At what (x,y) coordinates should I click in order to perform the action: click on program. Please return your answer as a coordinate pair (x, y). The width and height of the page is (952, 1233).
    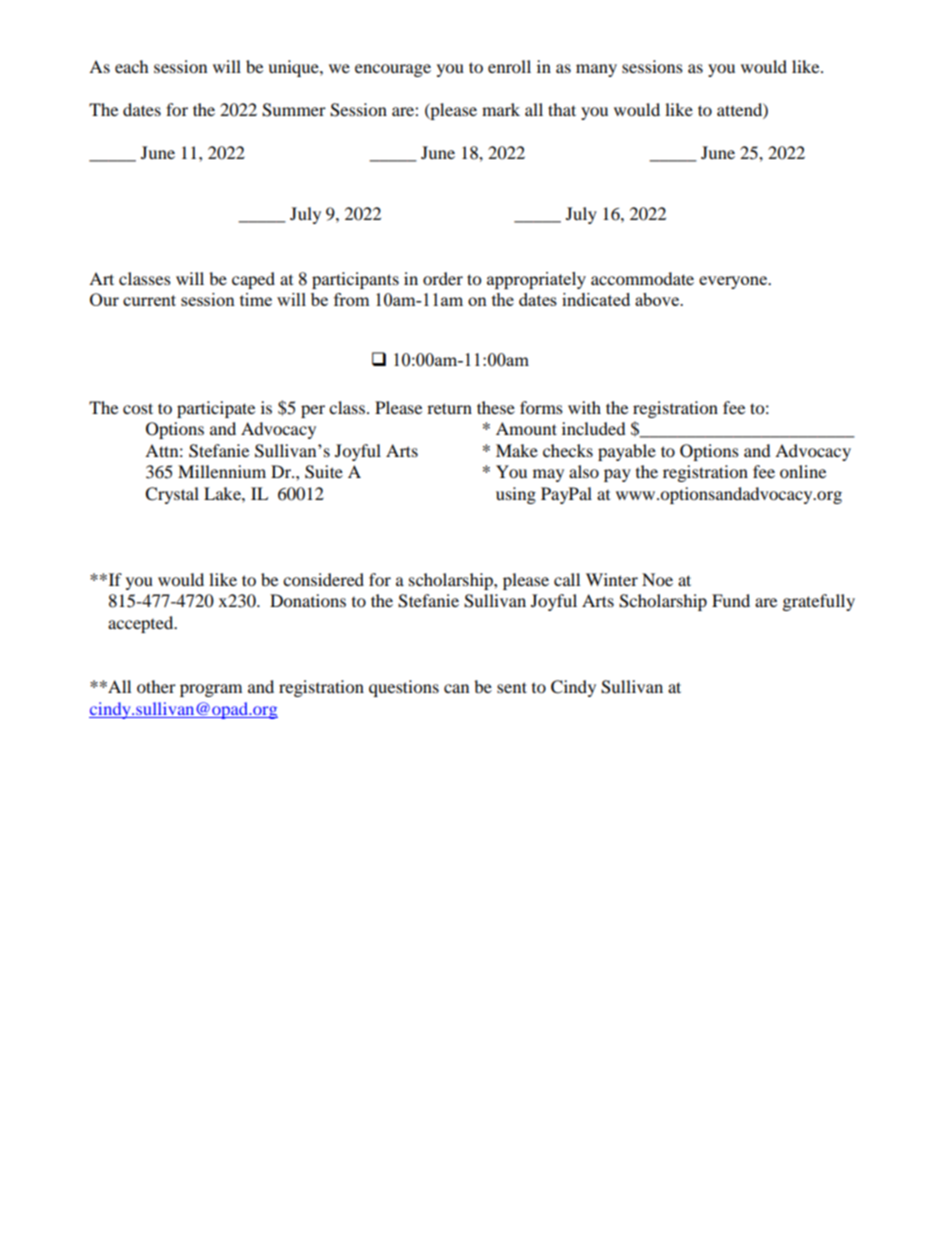
    Looking at the image, I should click on (211, 690).
